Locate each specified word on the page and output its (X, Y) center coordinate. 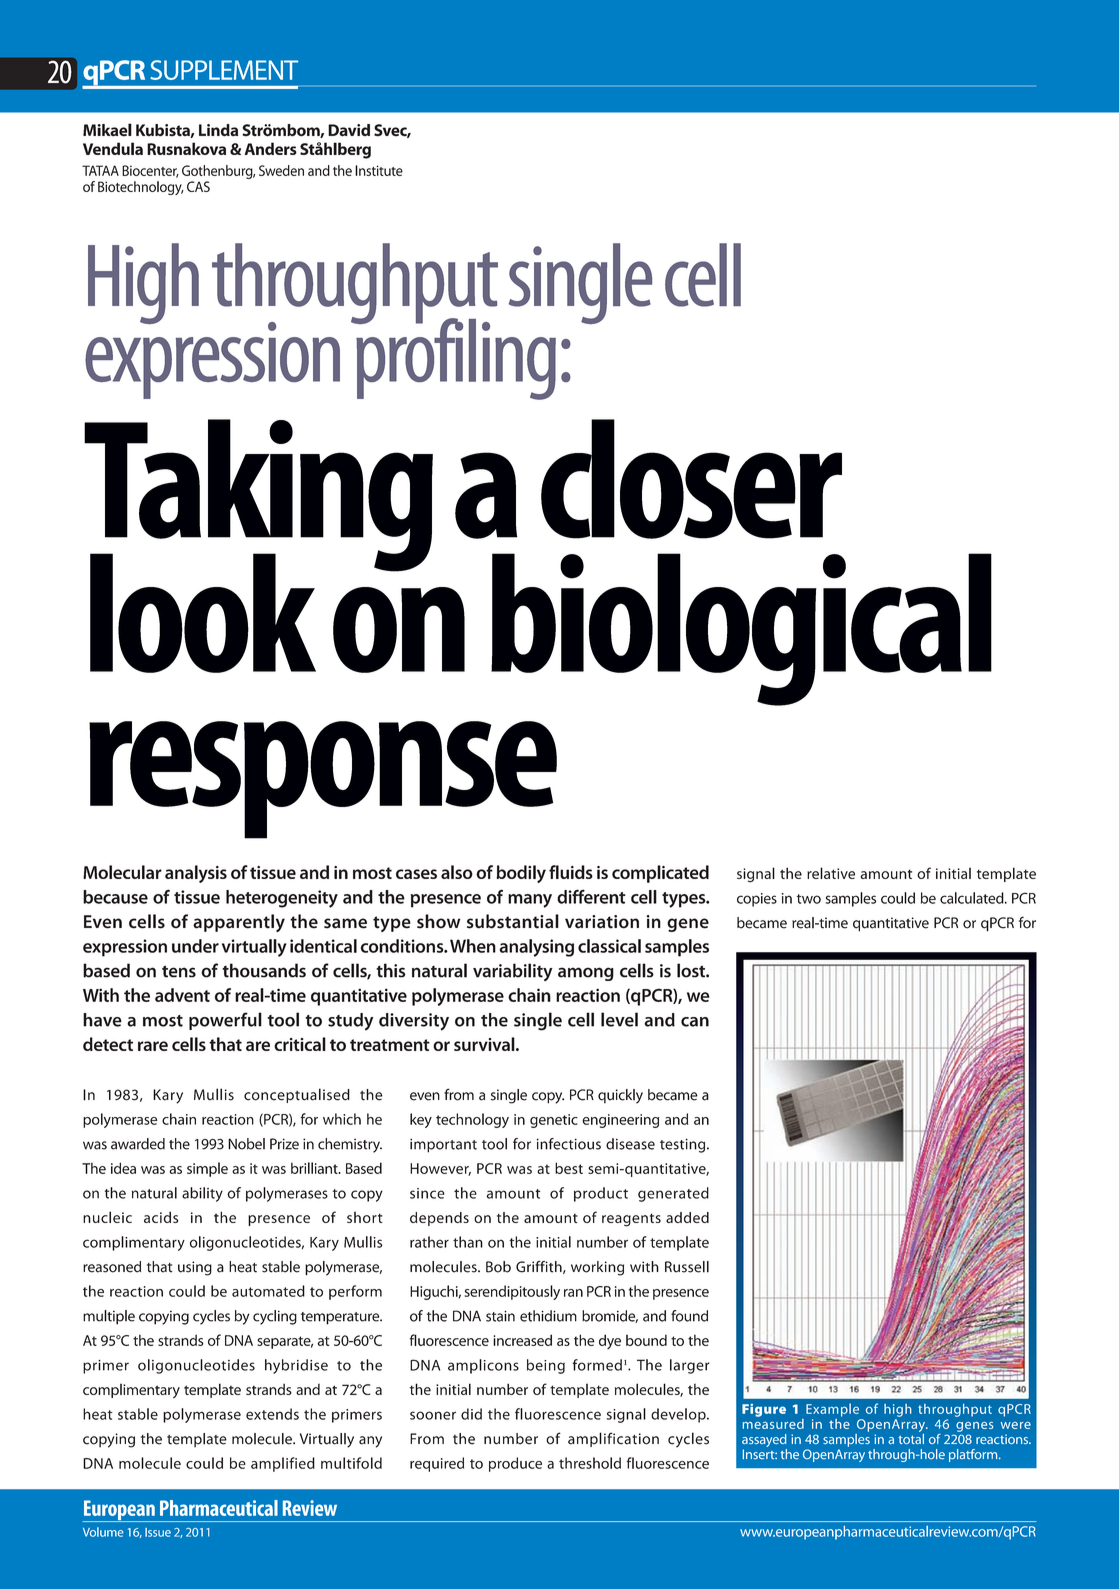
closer (691, 479)
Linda (218, 130)
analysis (196, 874)
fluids (571, 872)
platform (974, 1455)
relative (831, 873)
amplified (283, 1464)
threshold (590, 1463)
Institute (379, 170)
